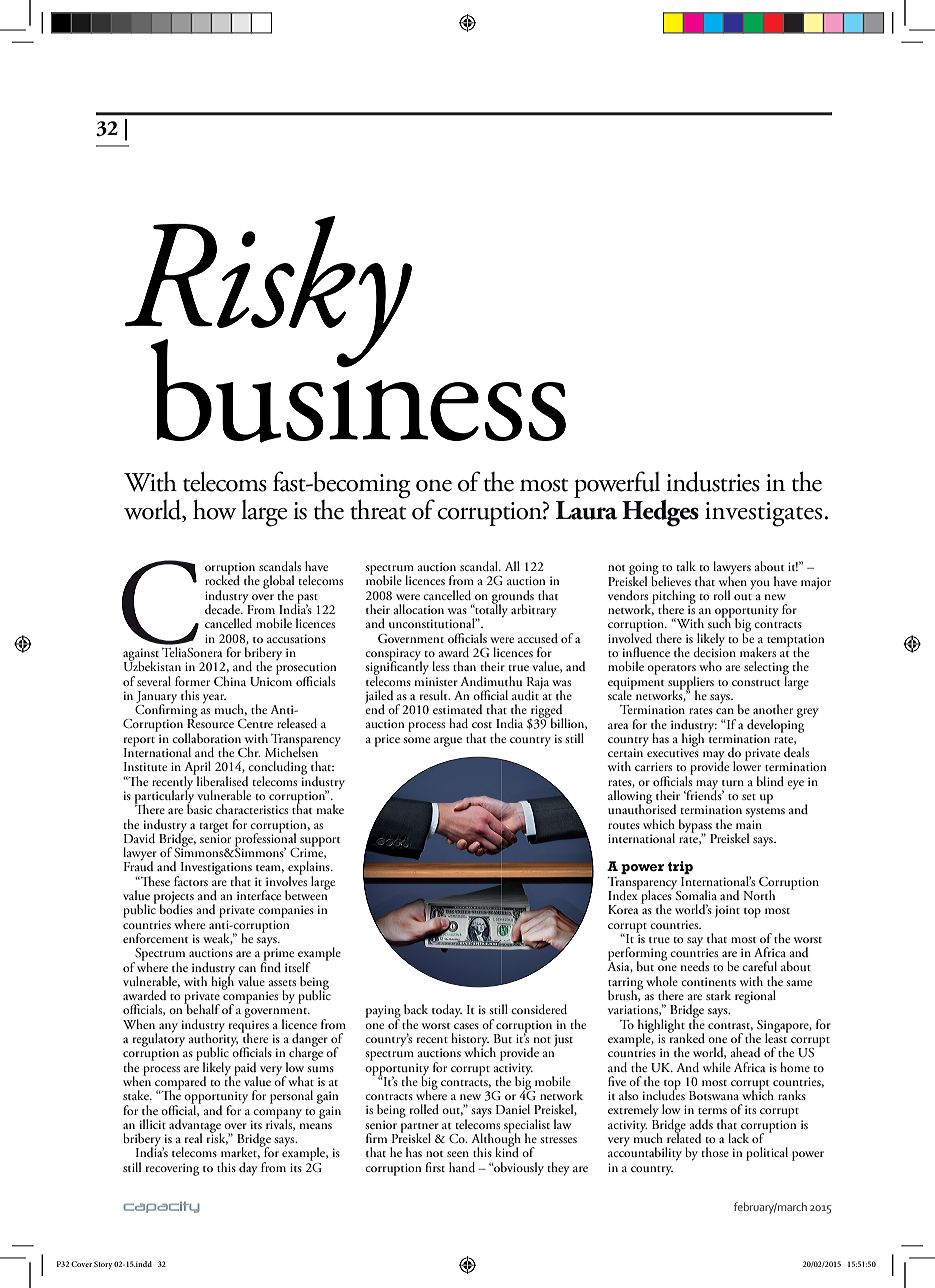  I want to click on China, so click(230, 681).
